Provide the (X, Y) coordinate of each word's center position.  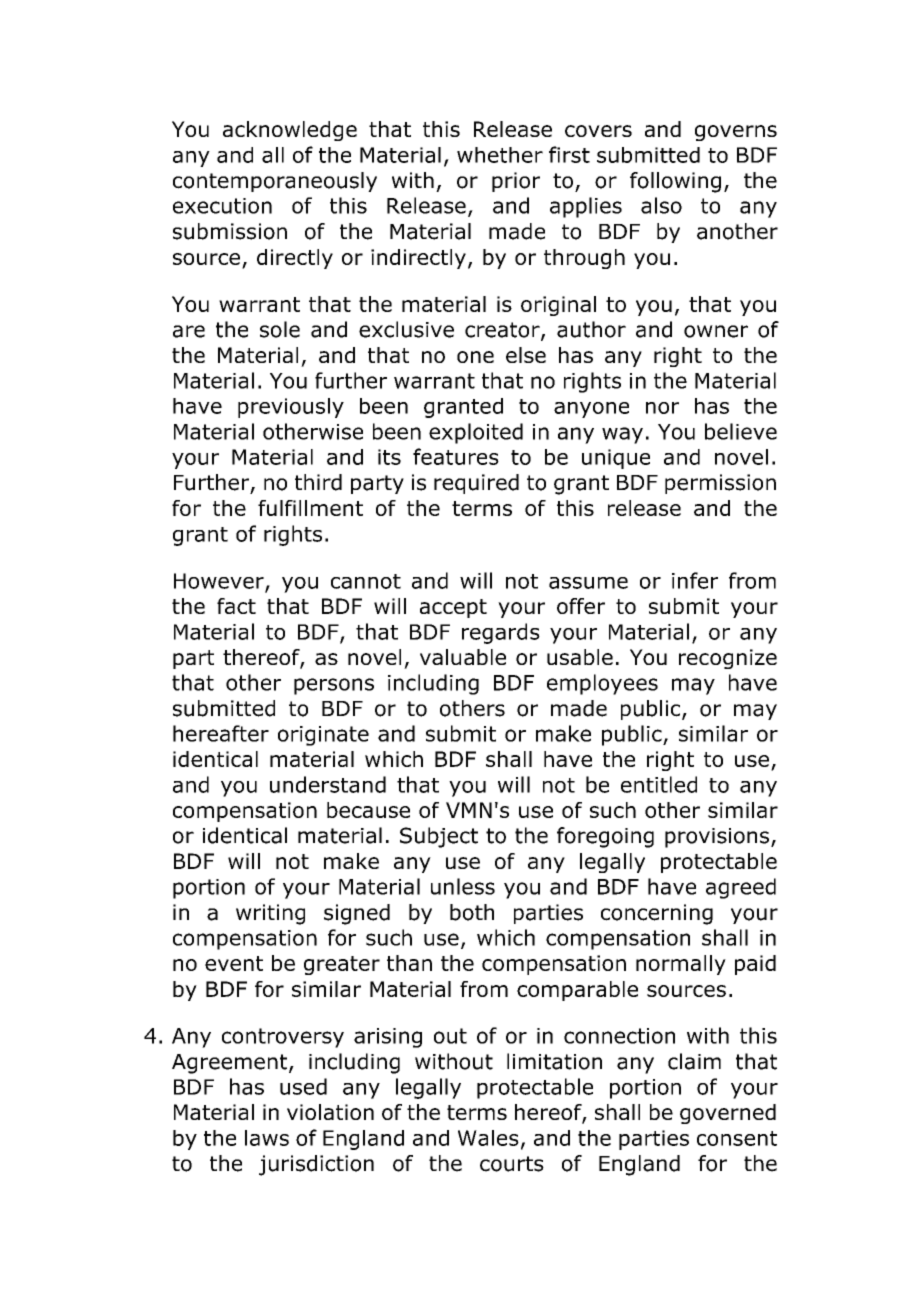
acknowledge (290, 131)
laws (267, 1138)
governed (728, 1114)
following (675, 182)
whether (500, 155)
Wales (488, 1138)
